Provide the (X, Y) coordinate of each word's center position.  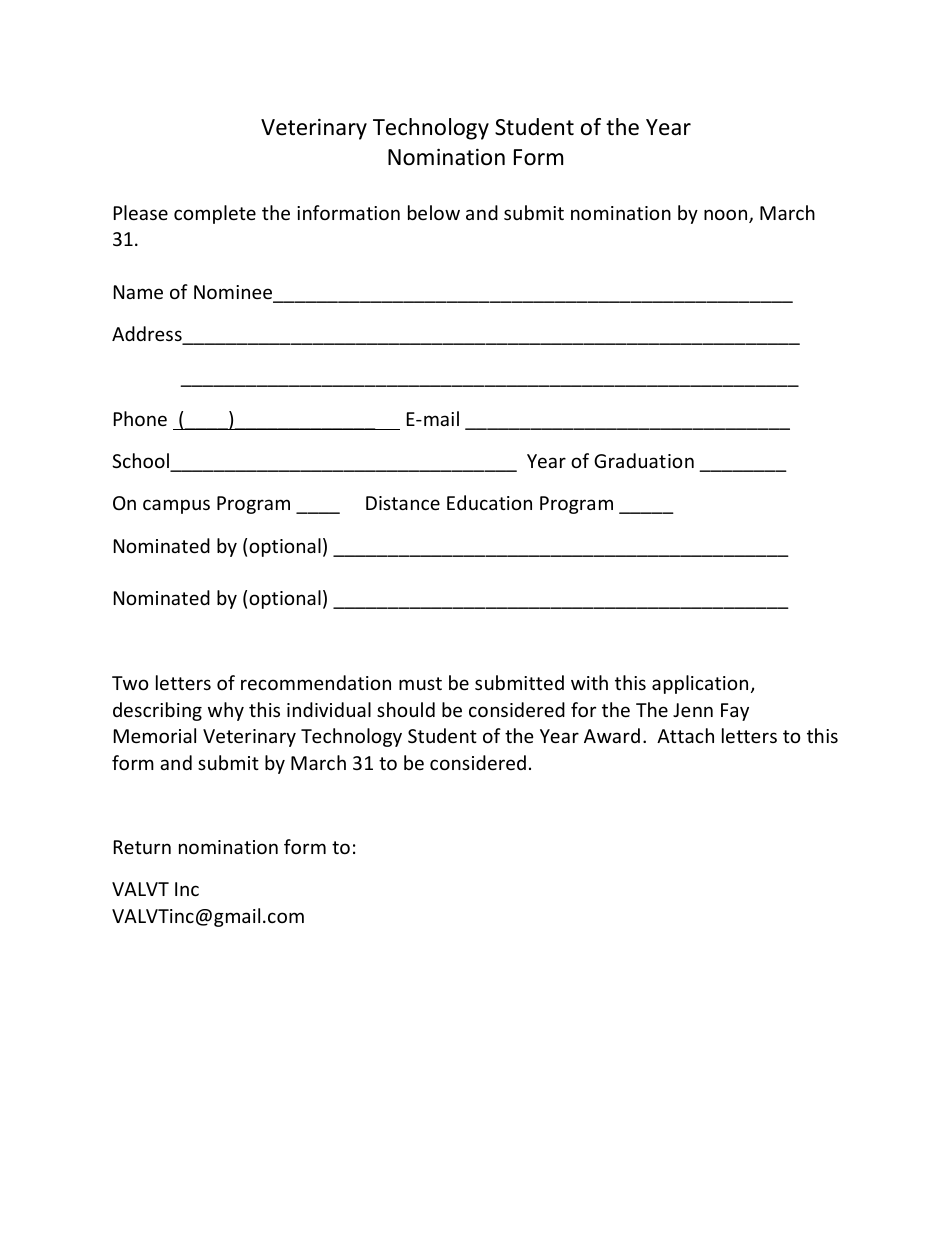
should (406, 709)
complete (215, 214)
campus (176, 506)
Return (142, 847)
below (434, 212)
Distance (403, 503)
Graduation (644, 460)
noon (727, 216)
